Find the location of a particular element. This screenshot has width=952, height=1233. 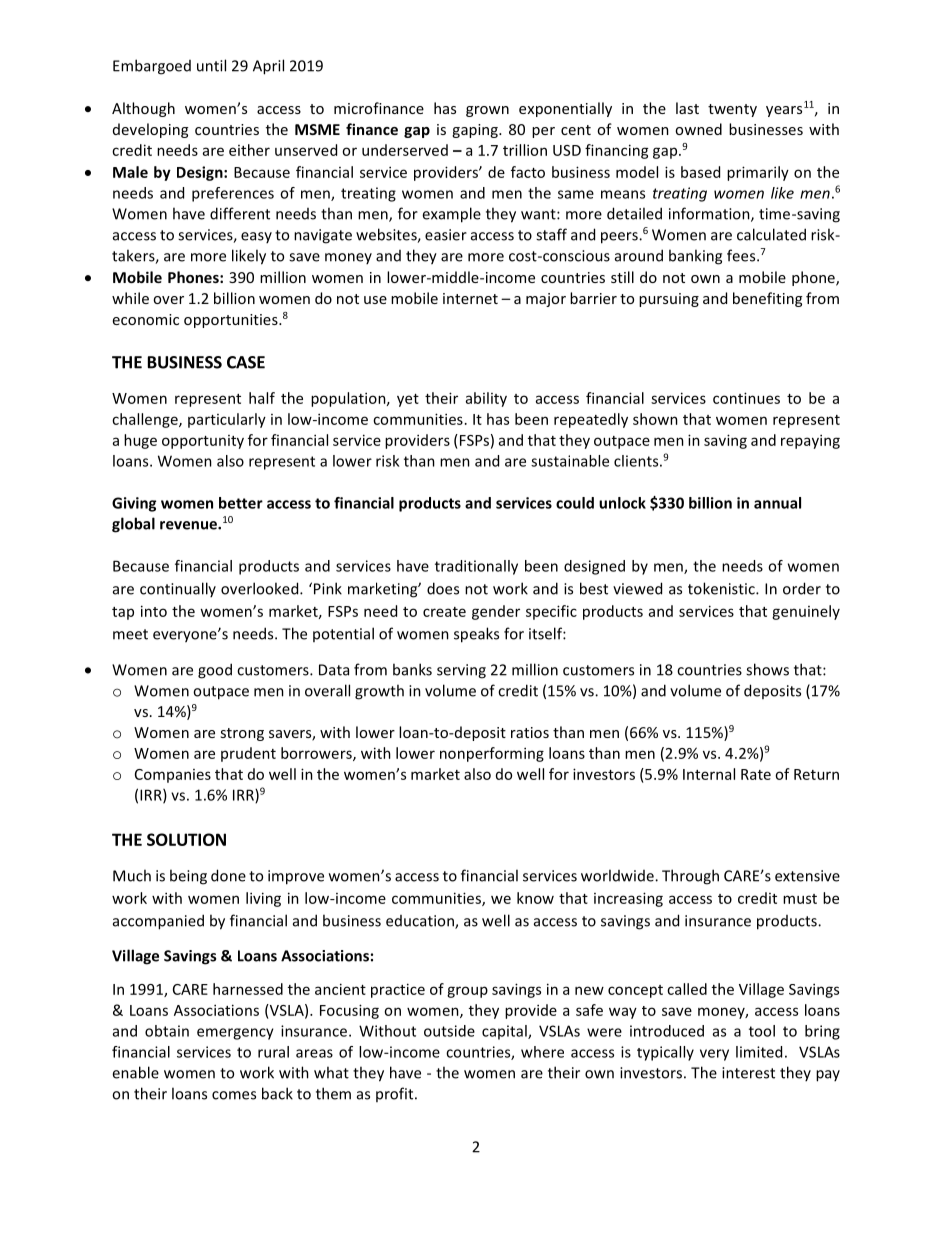

until is located at coordinates (211, 65).
